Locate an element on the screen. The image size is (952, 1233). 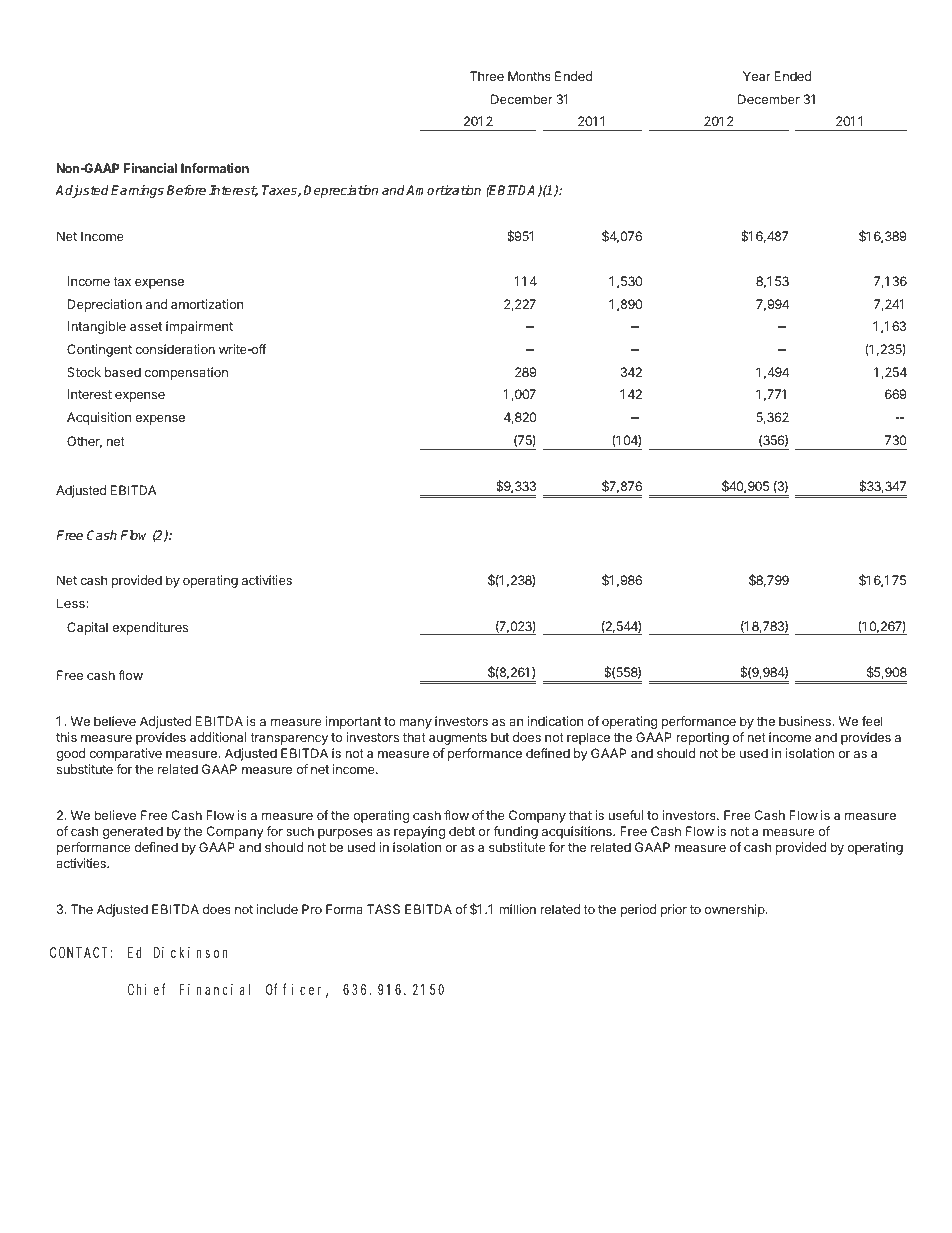
Months is located at coordinates (529, 76).
